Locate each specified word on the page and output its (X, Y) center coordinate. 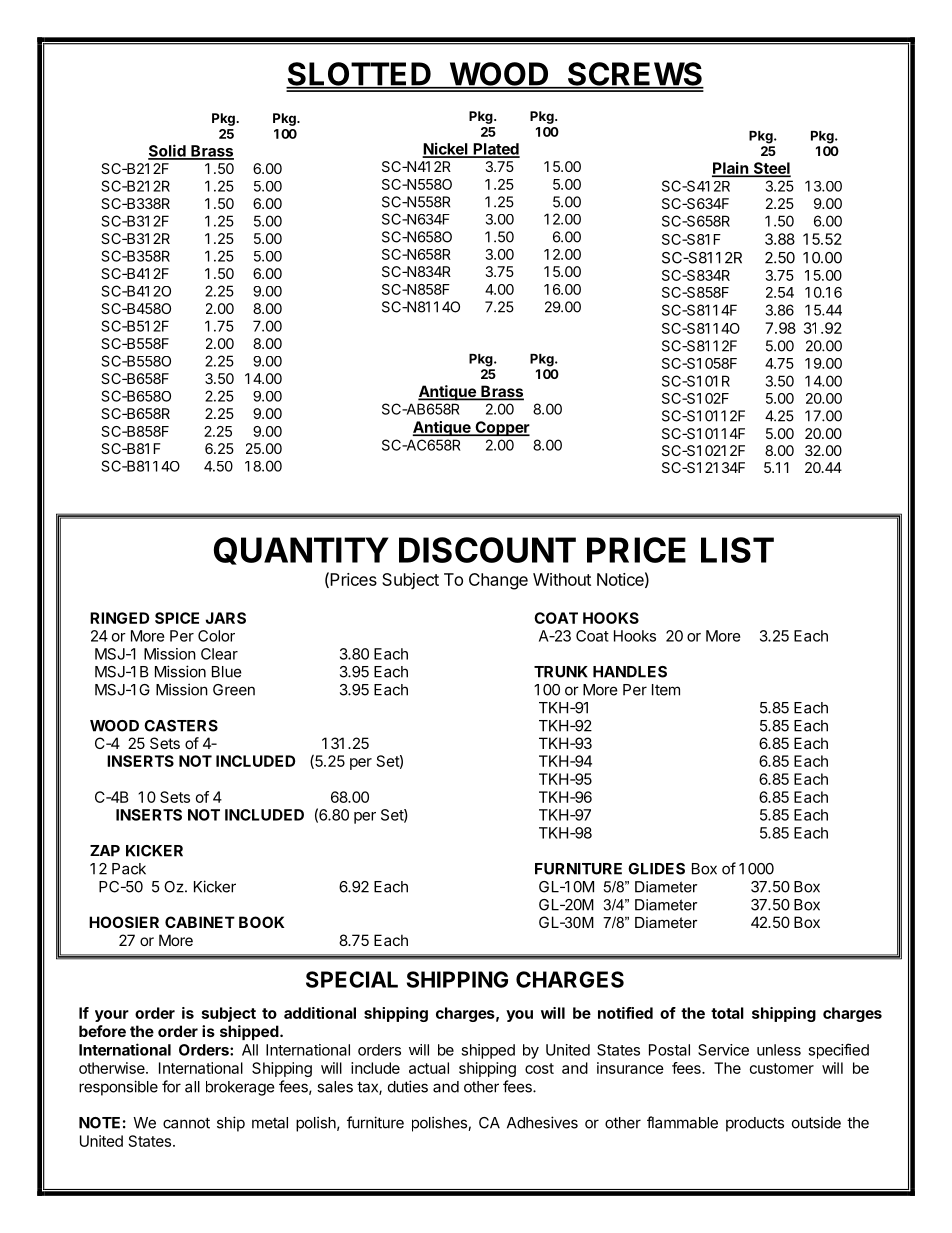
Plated (495, 150)
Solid (168, 151)
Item (666, 690)
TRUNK (561, 672)
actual (429, 1068)
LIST (737, 550)
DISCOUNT (487, 550)
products (755, 1124)
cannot (186, 1123)
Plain (731, 169)
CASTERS (181, 726)
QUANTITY (301, 551)
